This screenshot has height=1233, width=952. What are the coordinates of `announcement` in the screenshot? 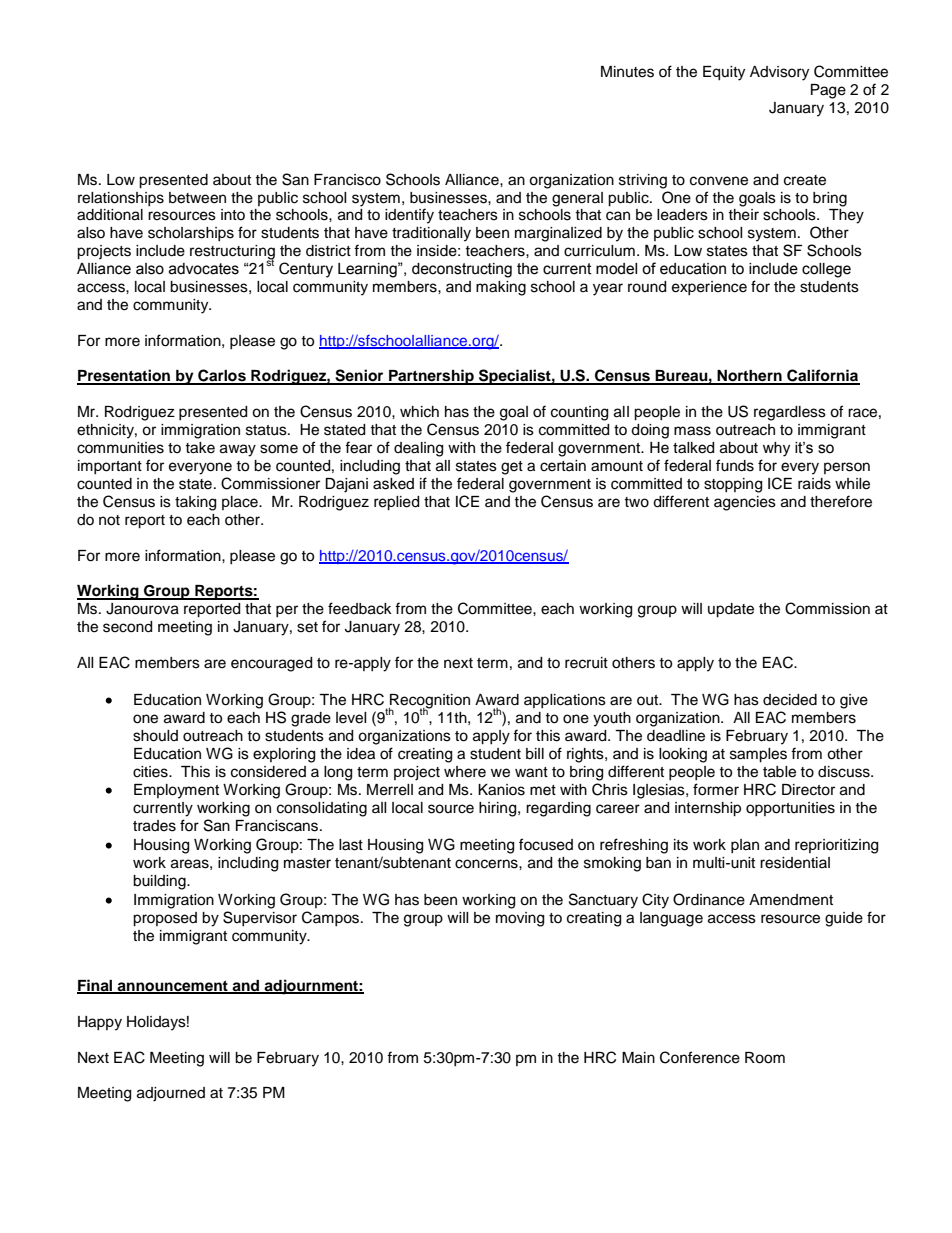 It's located at (173, 987).
